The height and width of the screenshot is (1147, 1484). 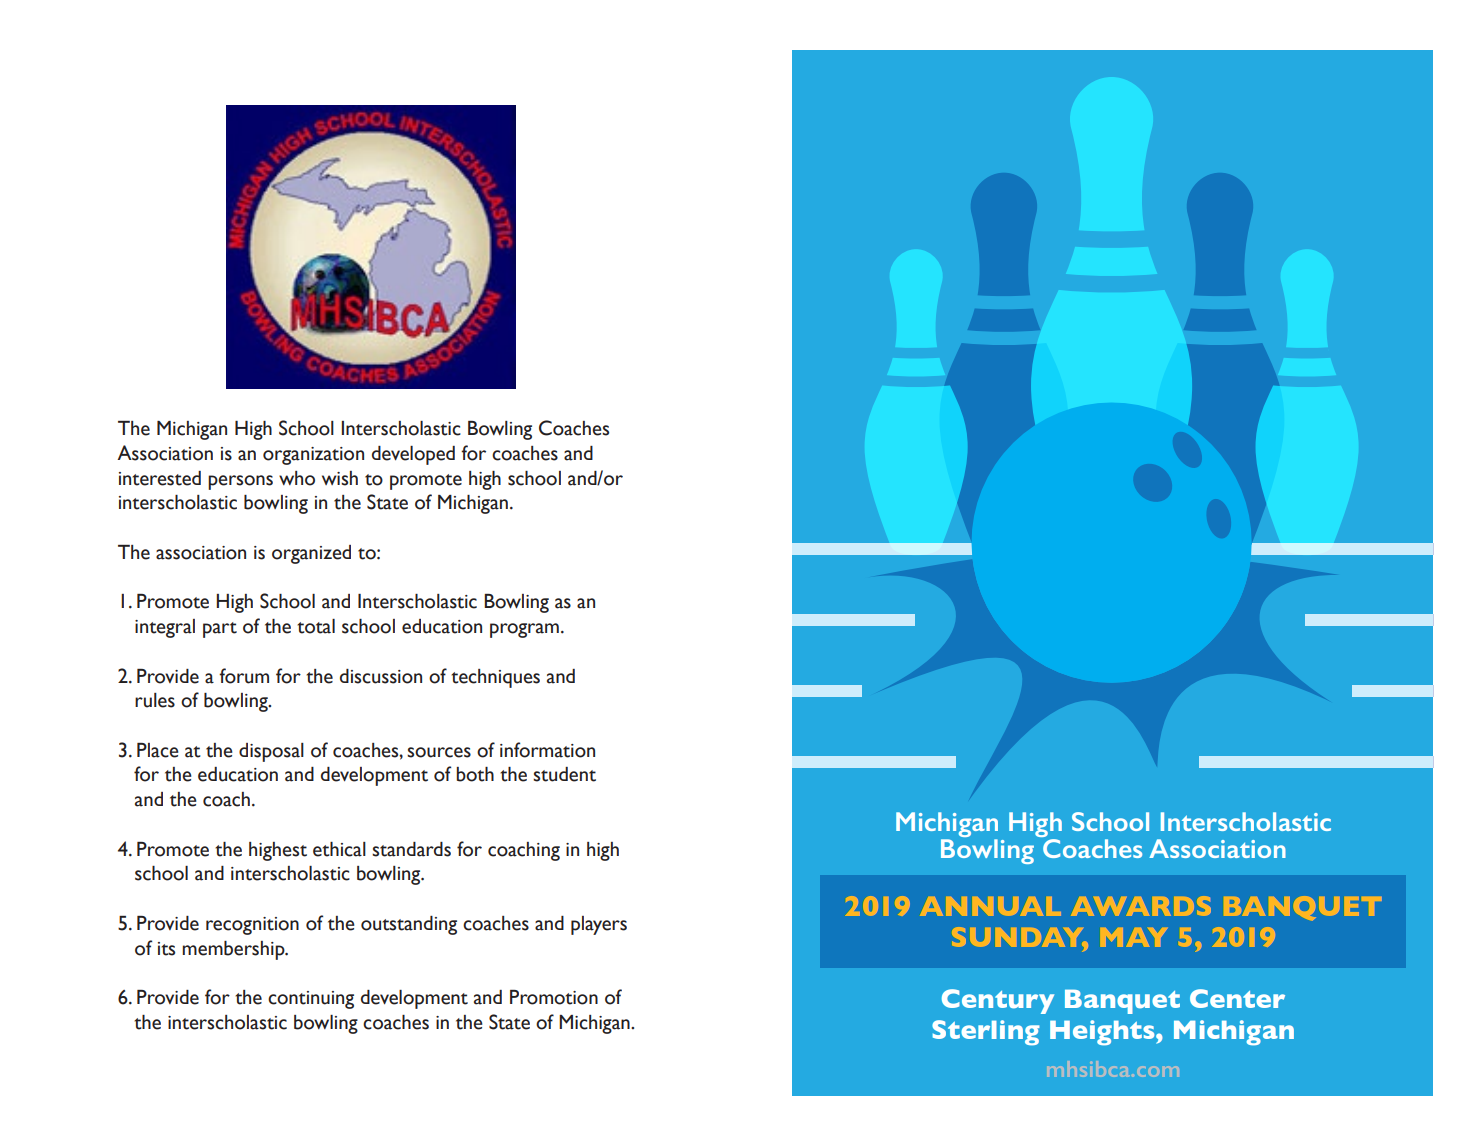 I want to click on Promotion, so click(x=554, y=997).
